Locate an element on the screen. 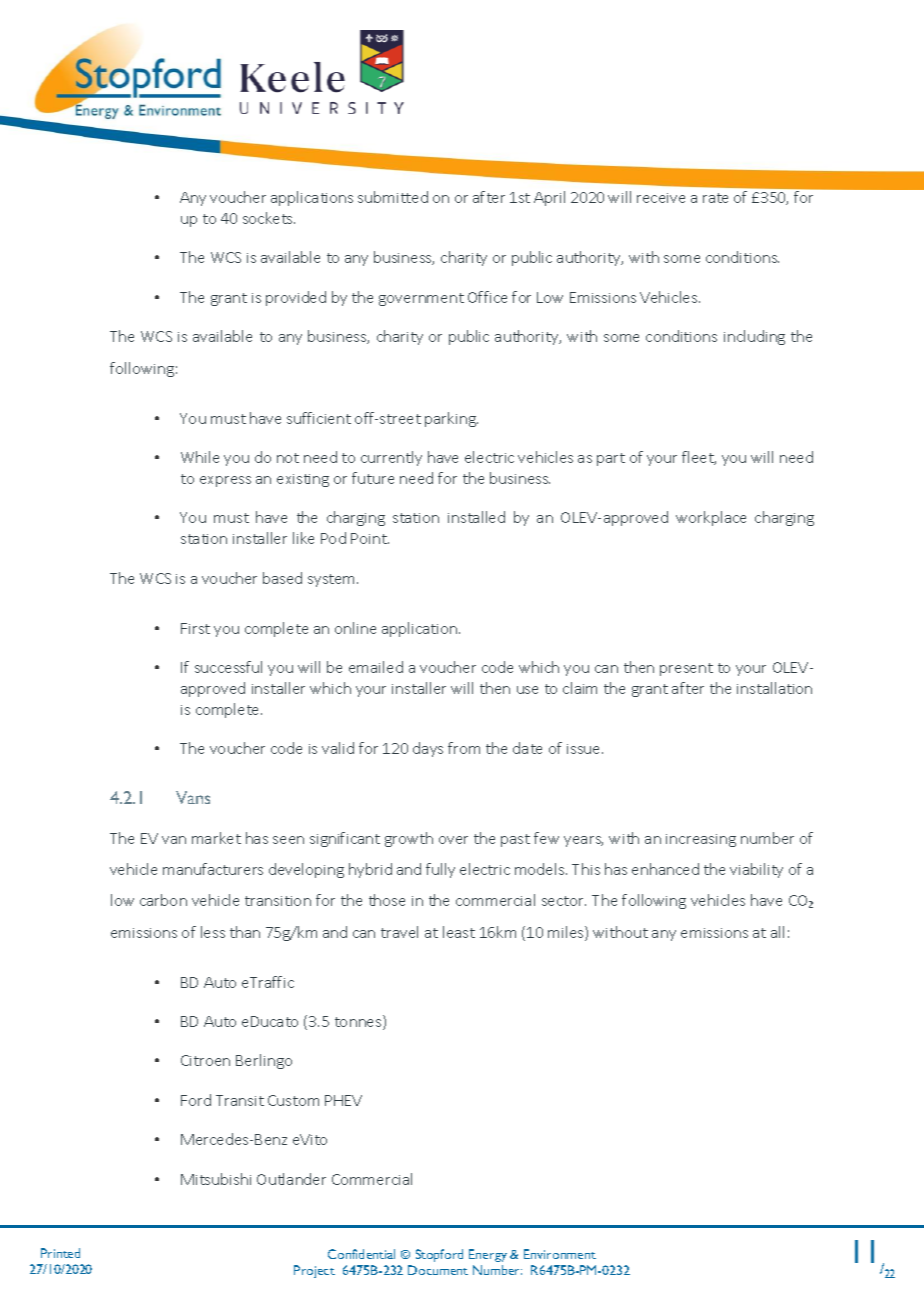  sockets is located at coordinates (269, 218).
